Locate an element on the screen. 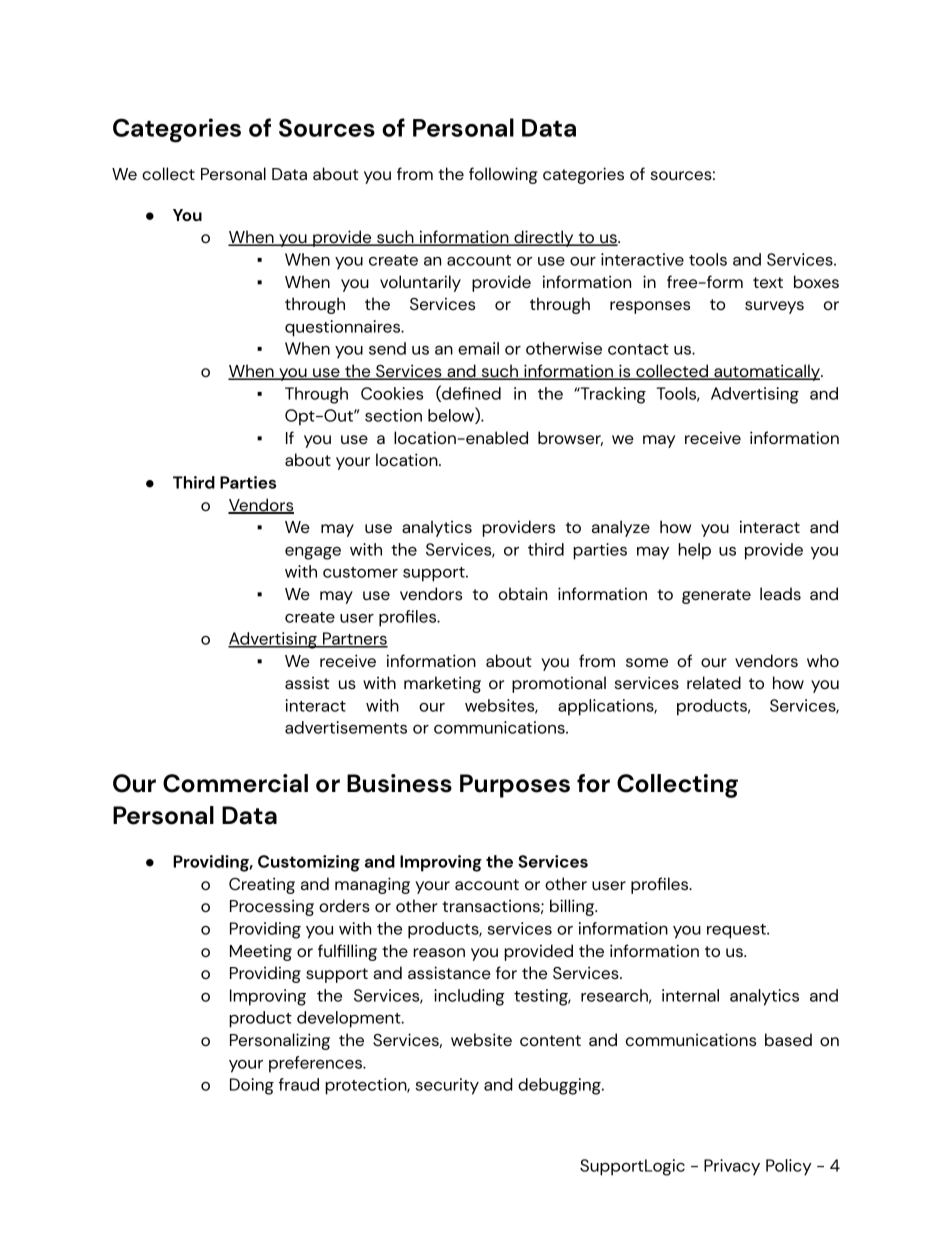  voluntarily is located at coordinates (420, 283).
